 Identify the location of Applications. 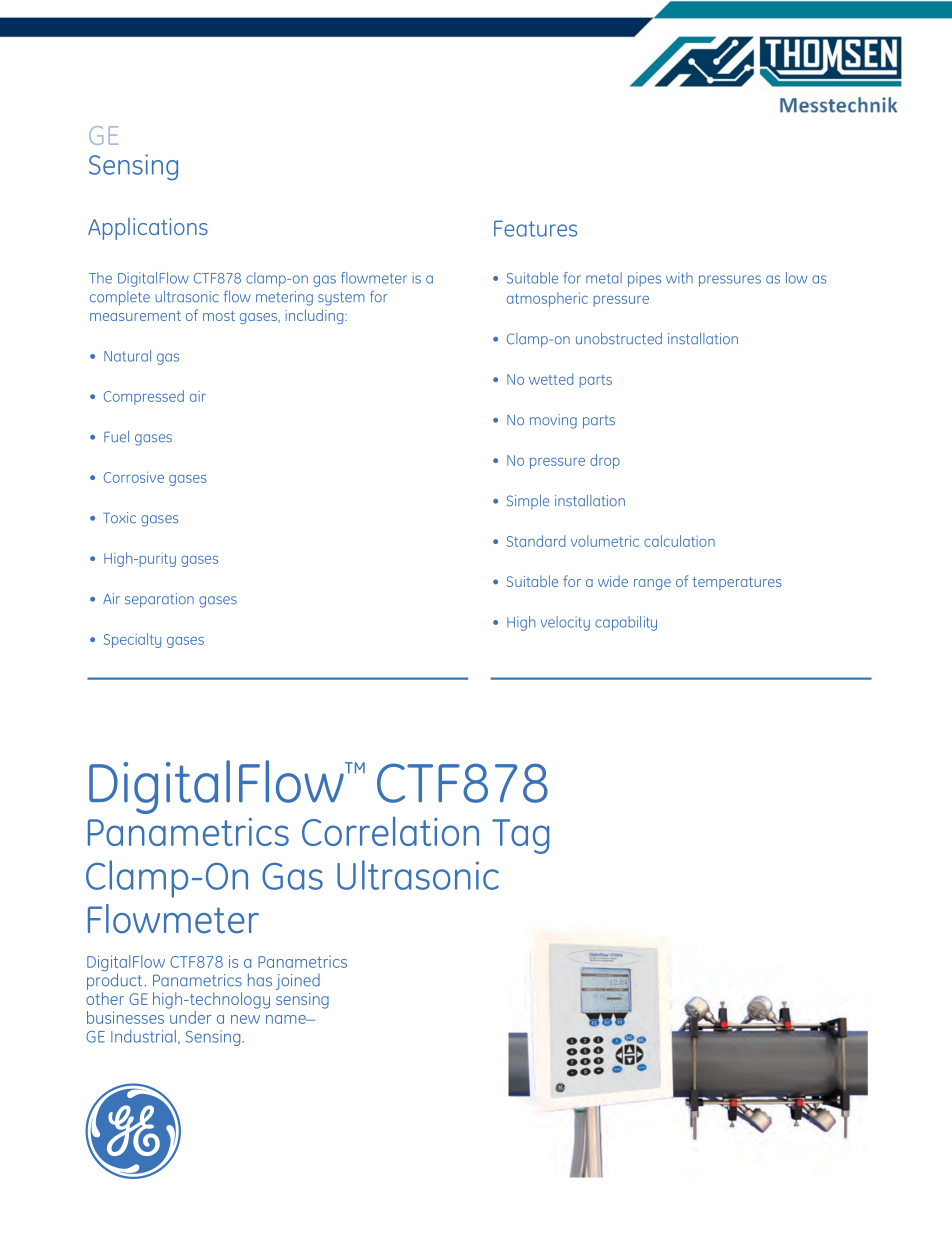
(148, 229).
